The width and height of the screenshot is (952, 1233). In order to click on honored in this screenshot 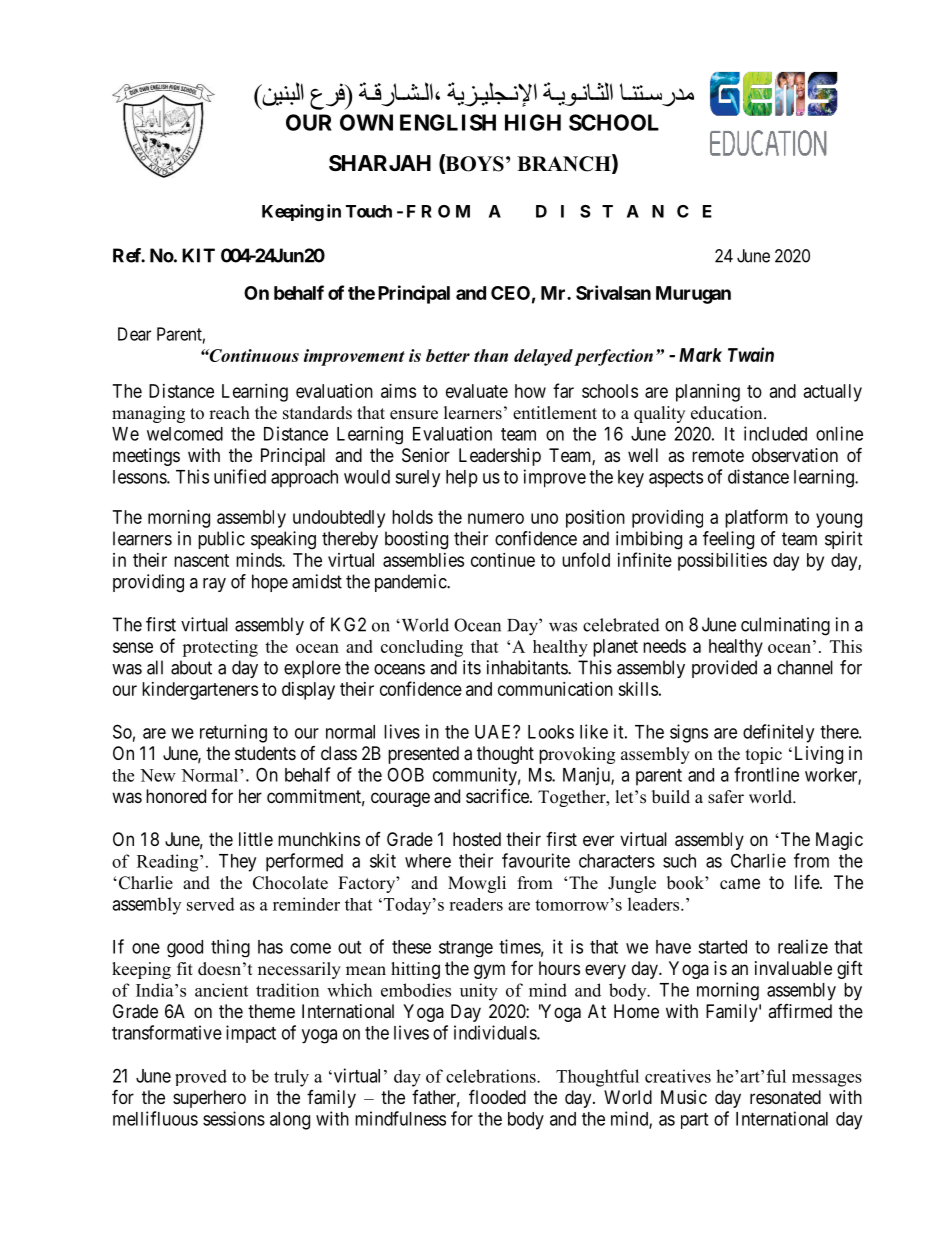, I will do `click(176, 796)`.
